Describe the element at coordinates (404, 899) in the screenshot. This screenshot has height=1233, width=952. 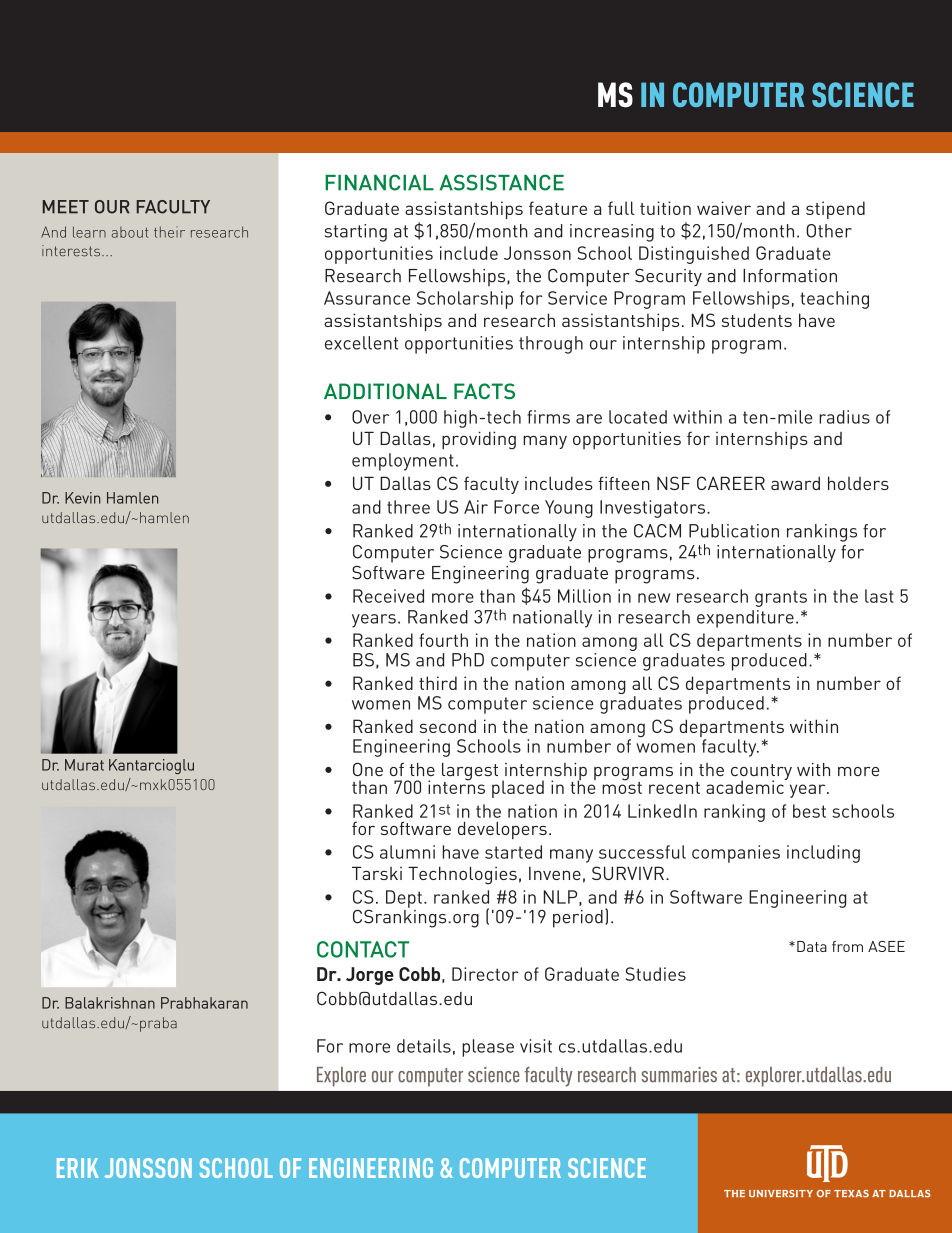
I see `Dept` at that location.
